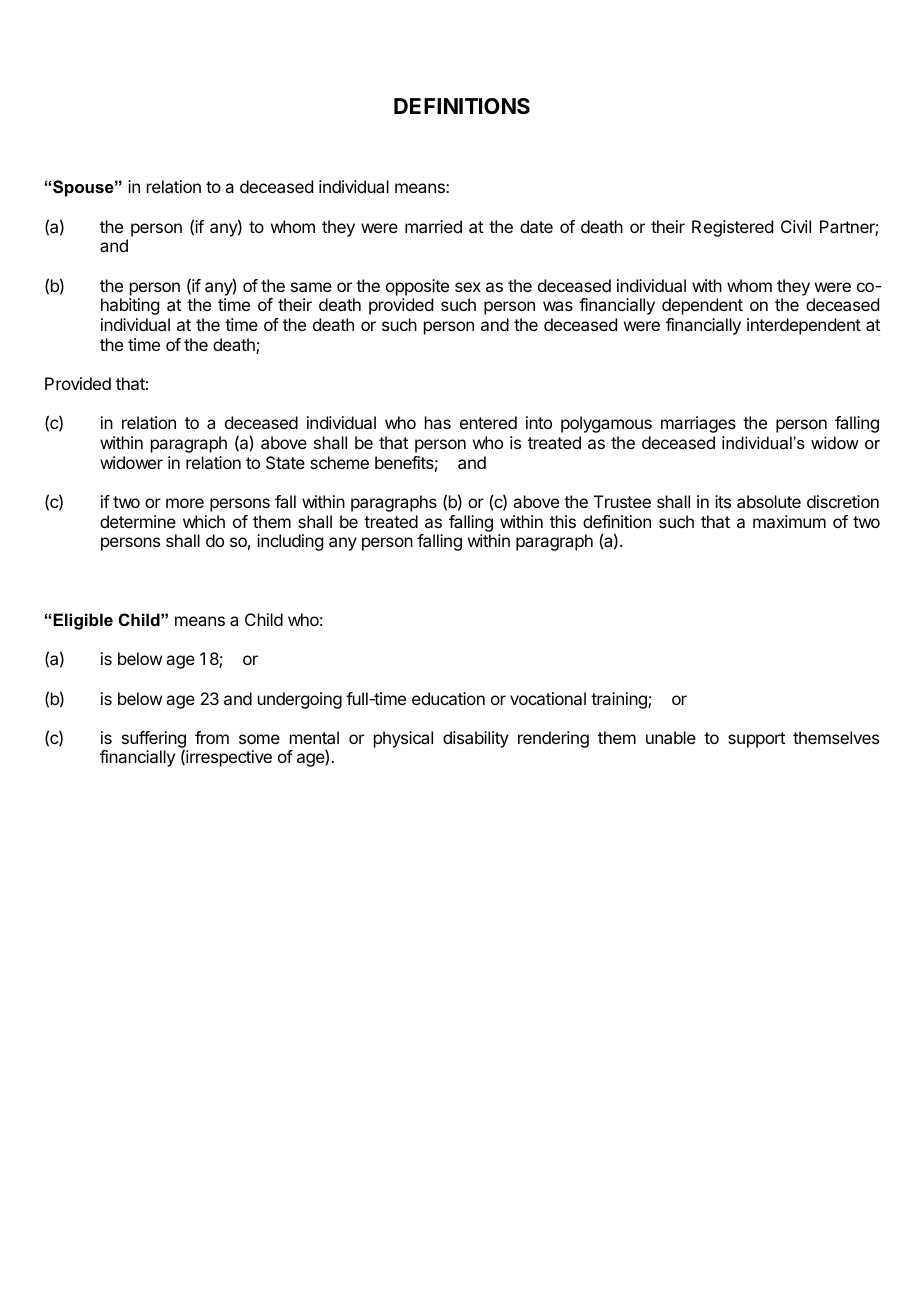  I want to click on more, so click(185, 503).
